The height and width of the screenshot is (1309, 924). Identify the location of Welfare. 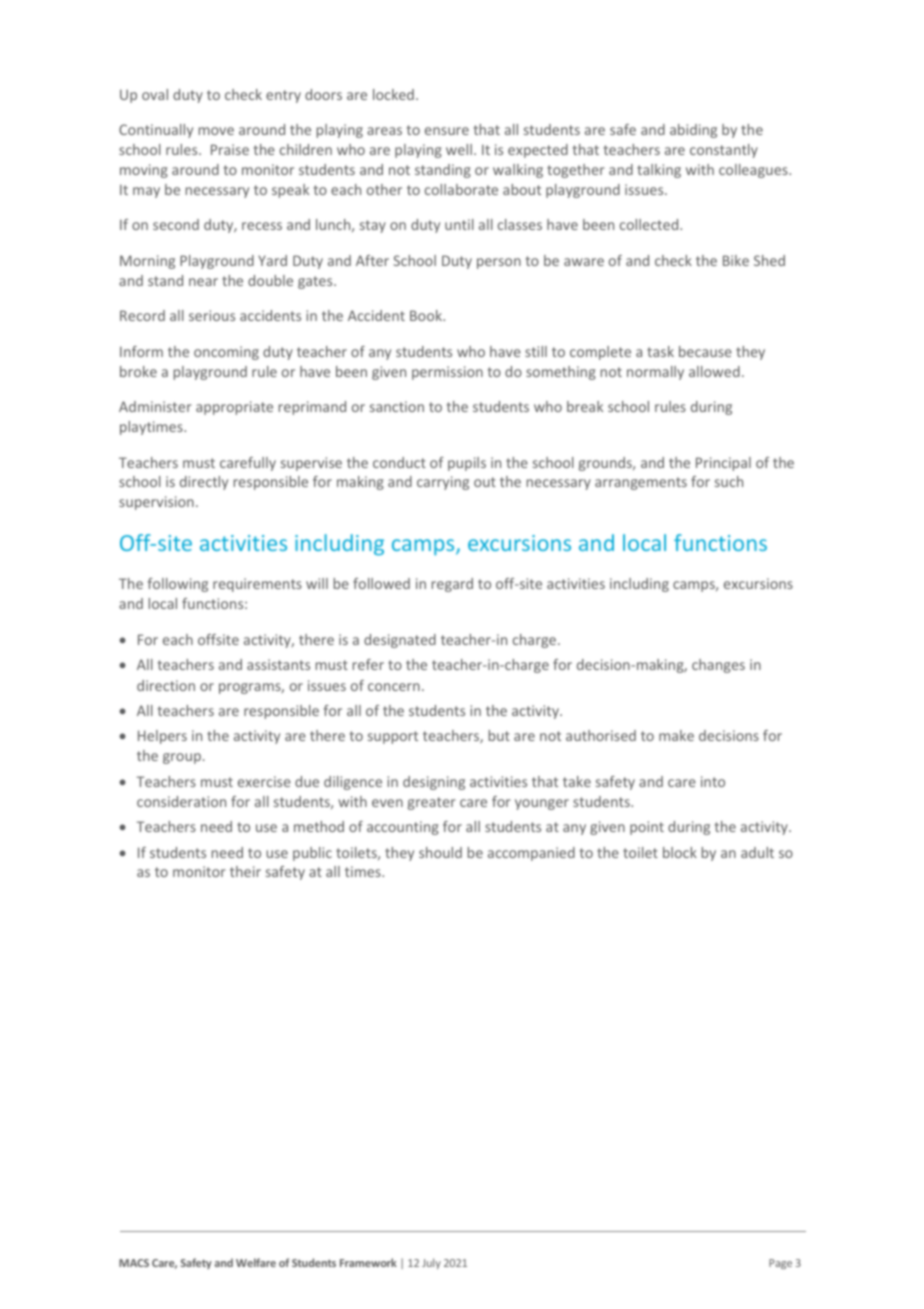
(256, 1262).
